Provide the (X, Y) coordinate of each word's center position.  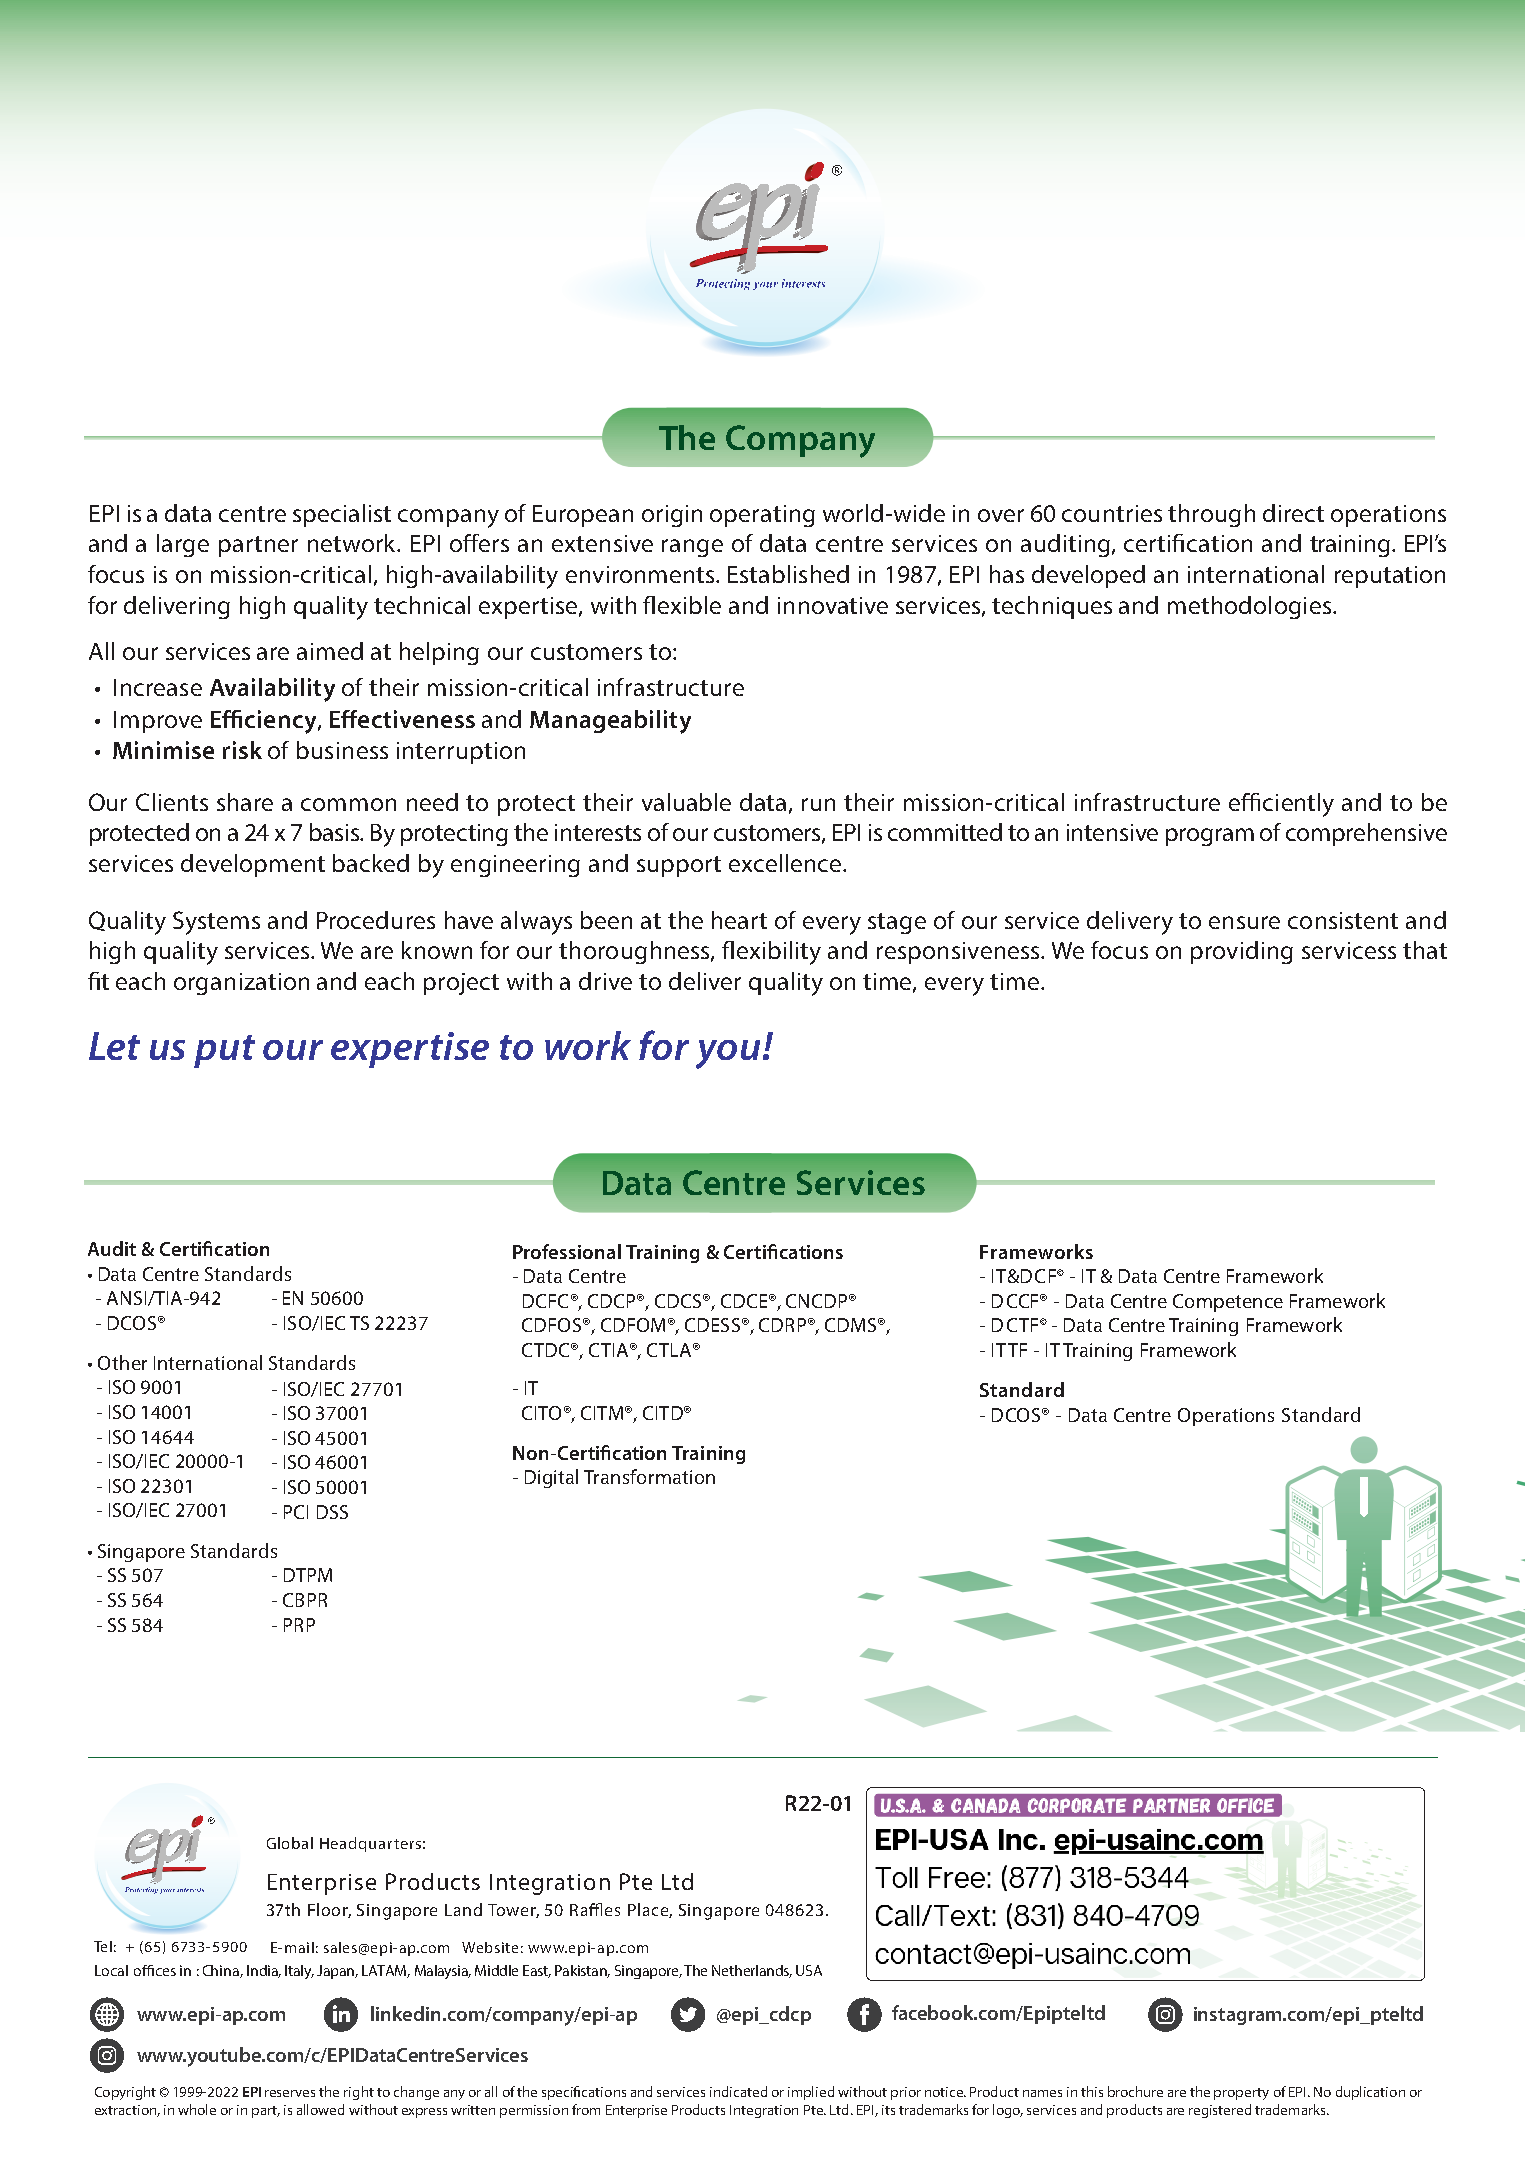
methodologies (1249, 607)
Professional (567, 1251)
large (183, 545)
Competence (1228, 1303)
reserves (290, 2093)
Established (788, 574)
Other (122, 1362)
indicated (738, 2091)
